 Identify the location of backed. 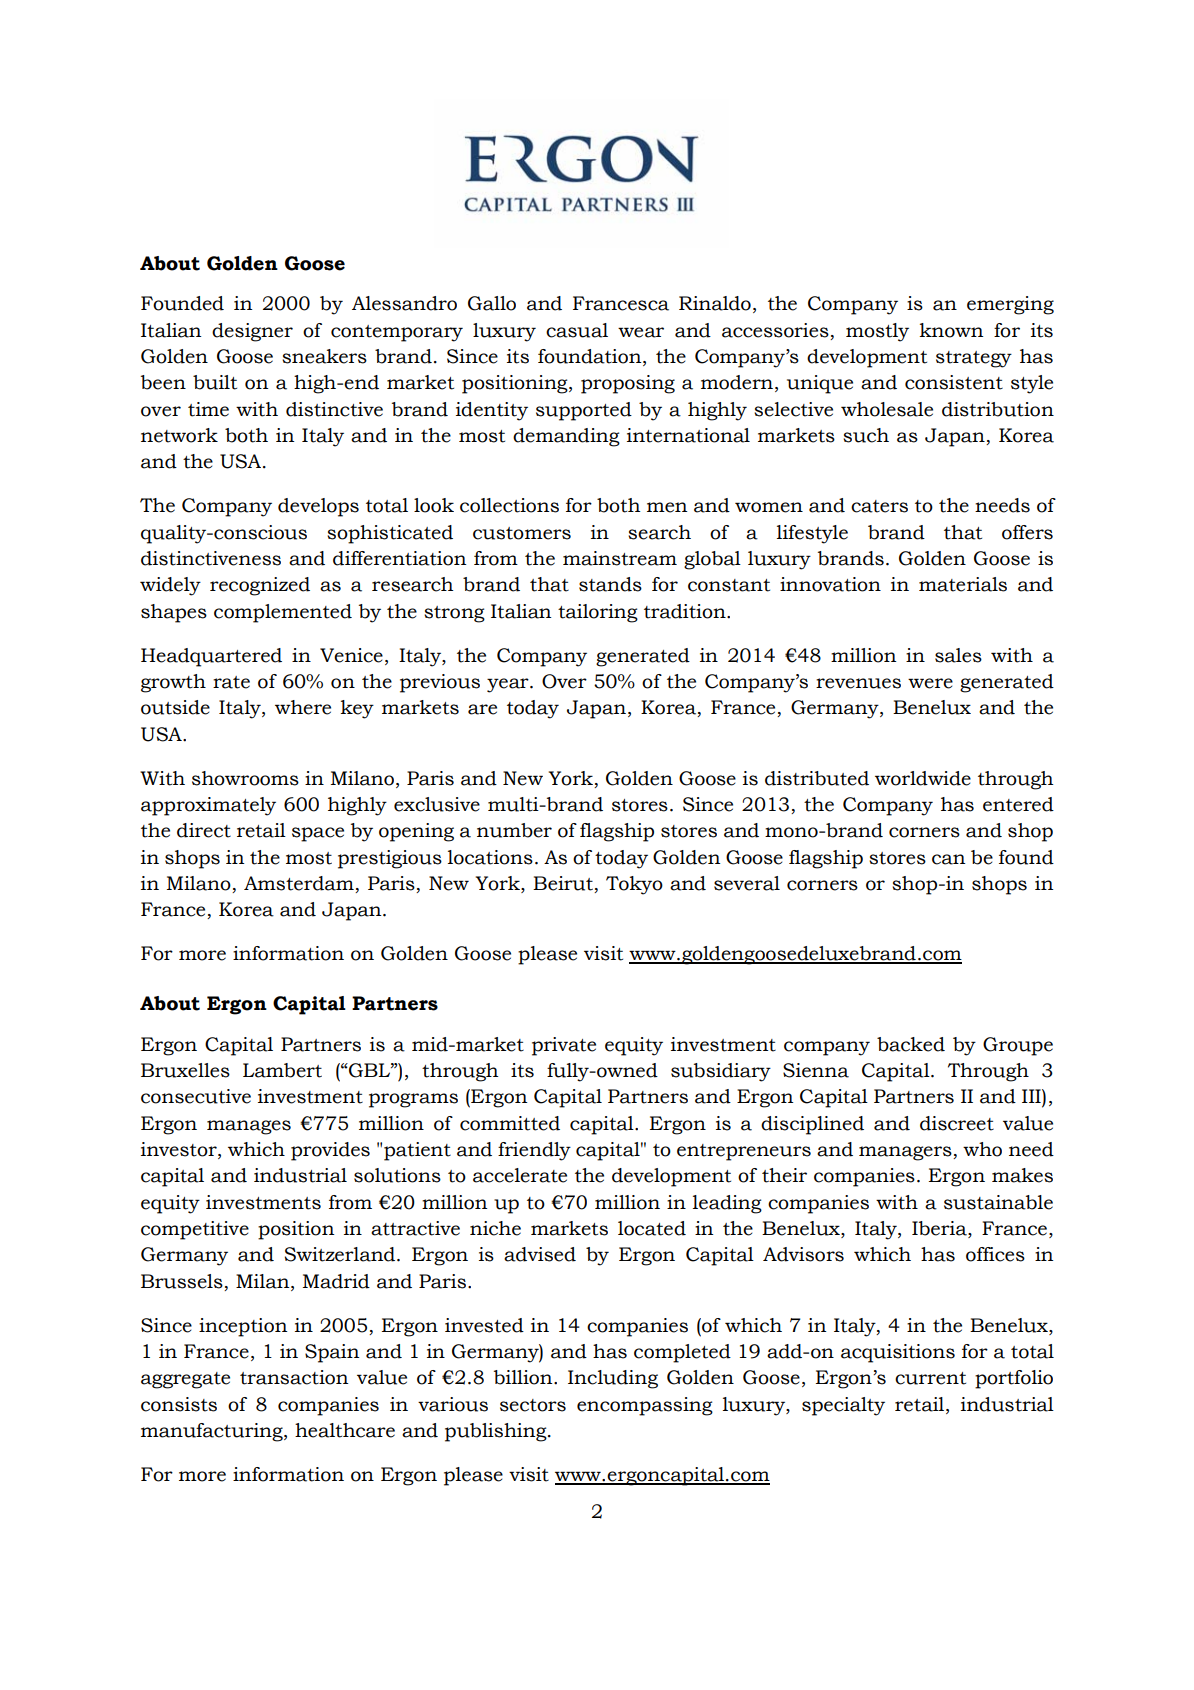
(911, 1044).
